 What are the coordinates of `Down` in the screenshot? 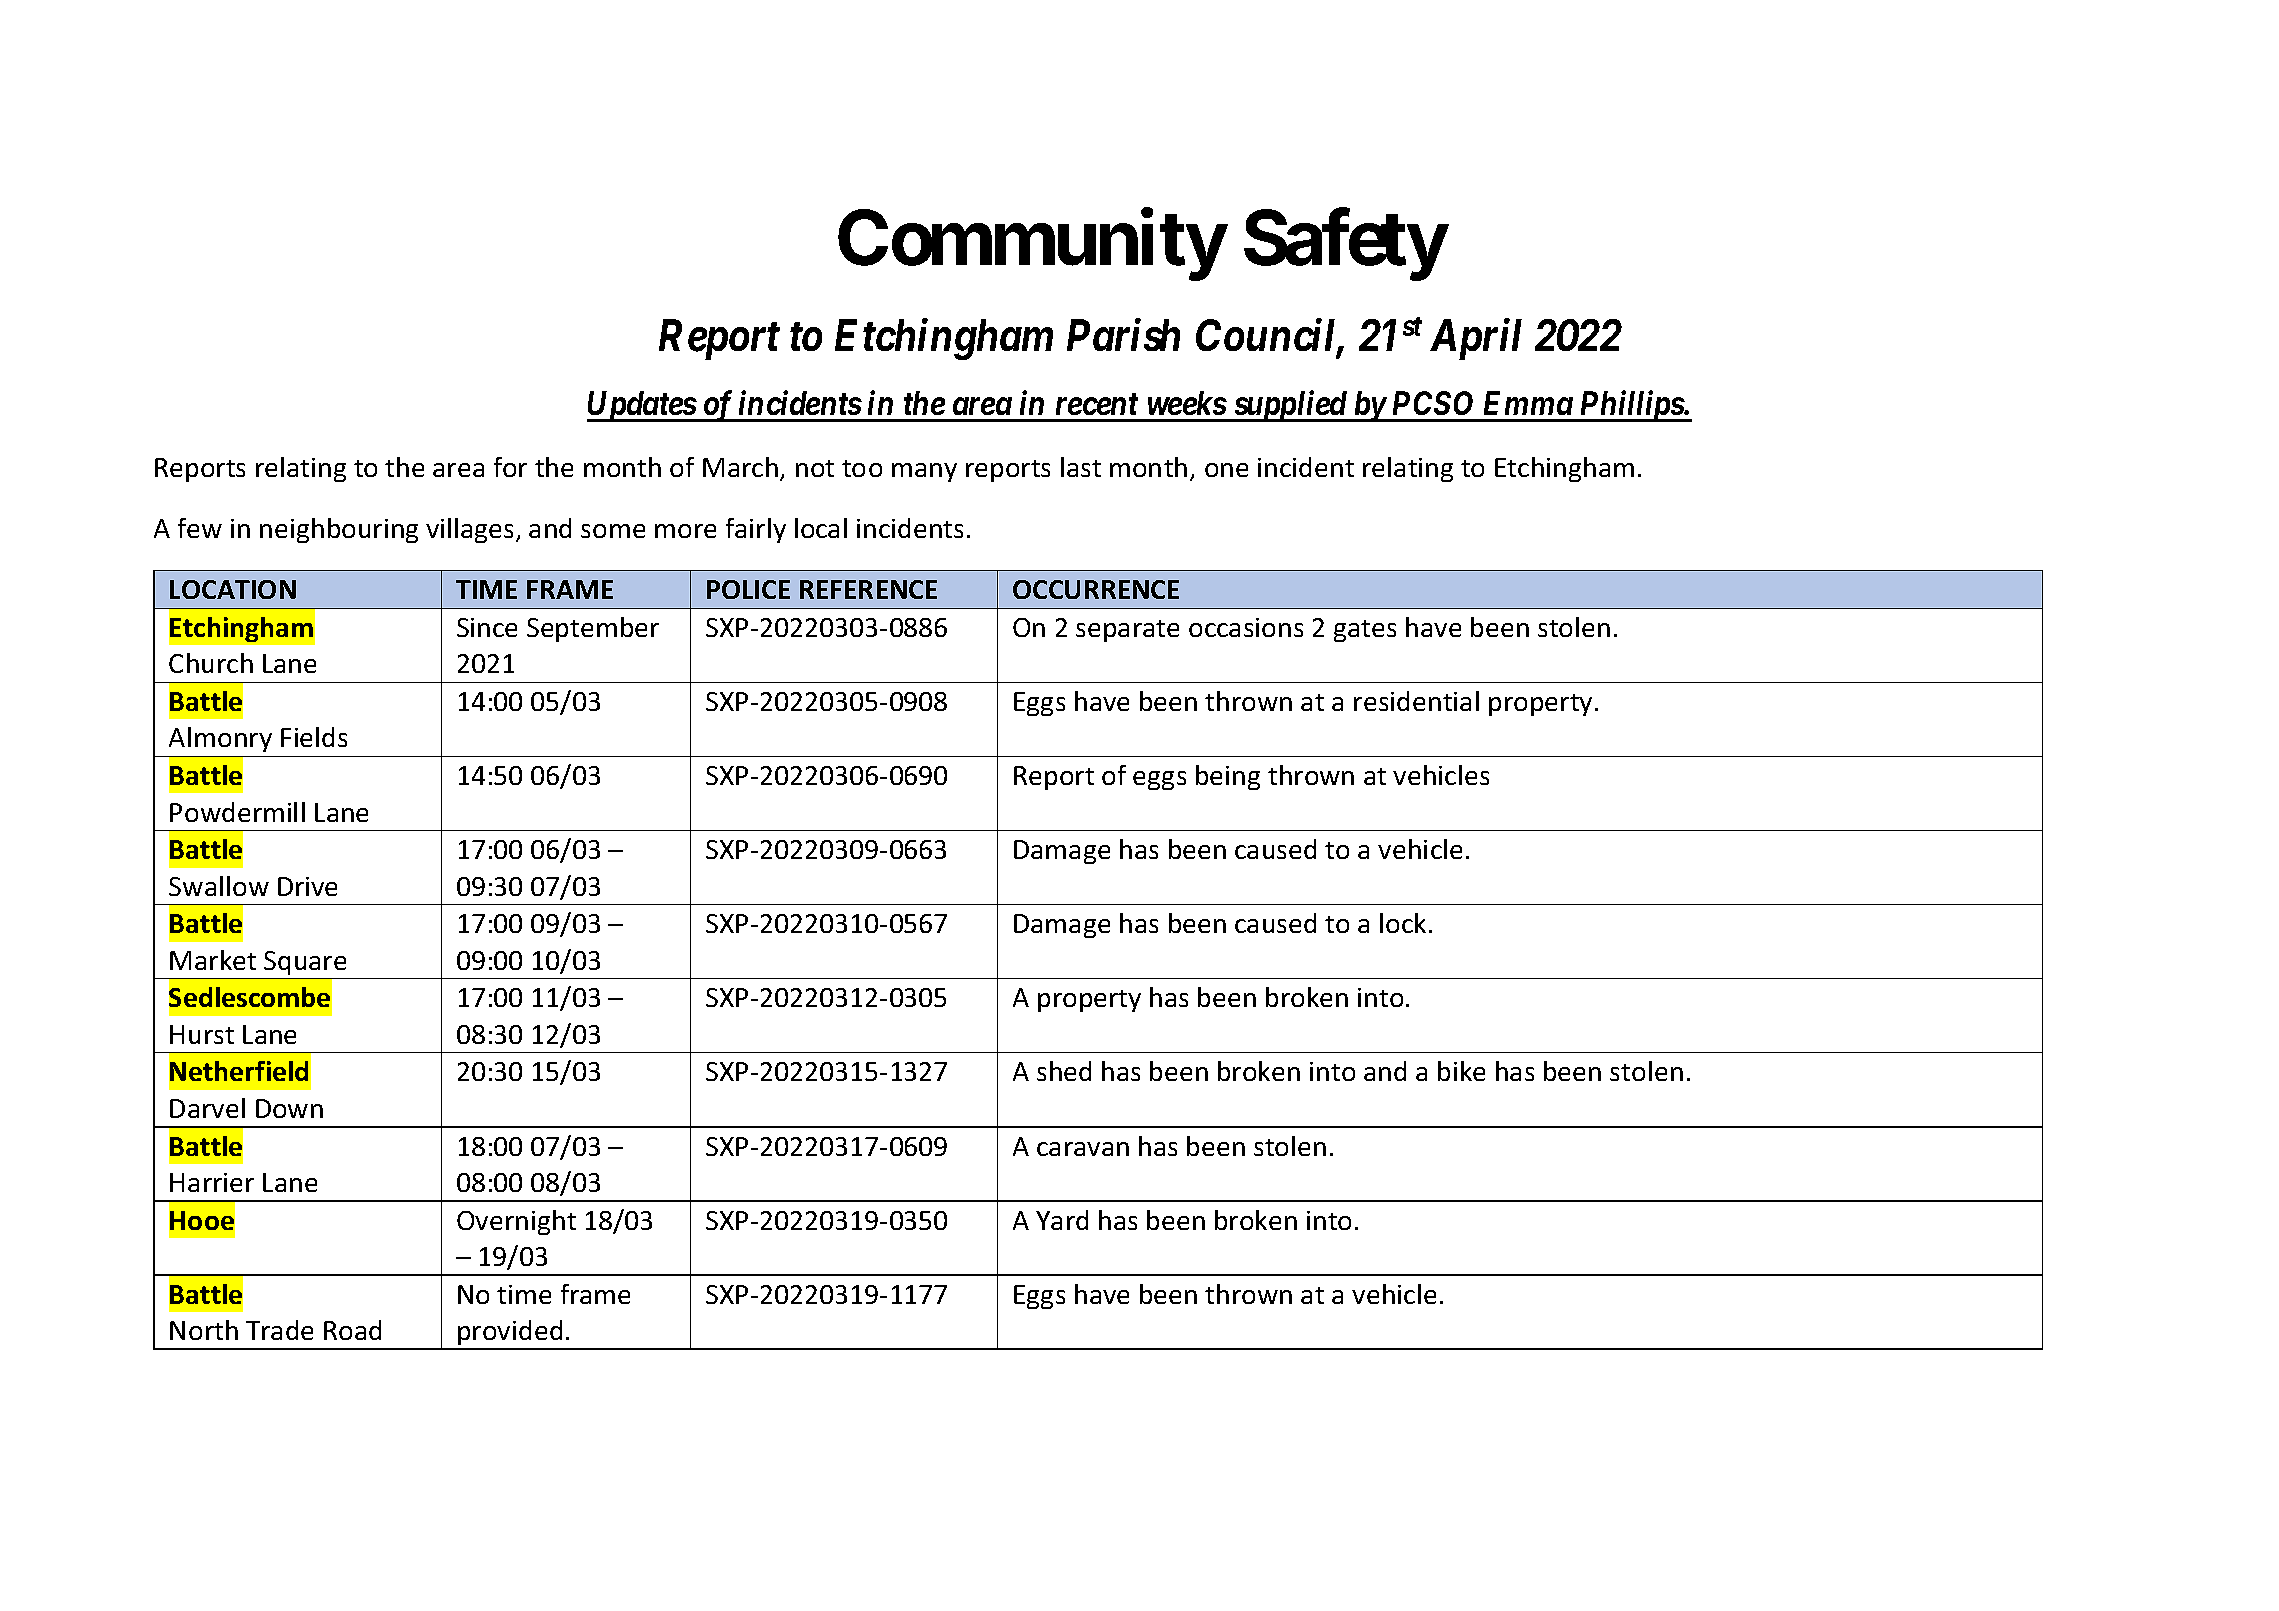 It's located at (289, 1108).
